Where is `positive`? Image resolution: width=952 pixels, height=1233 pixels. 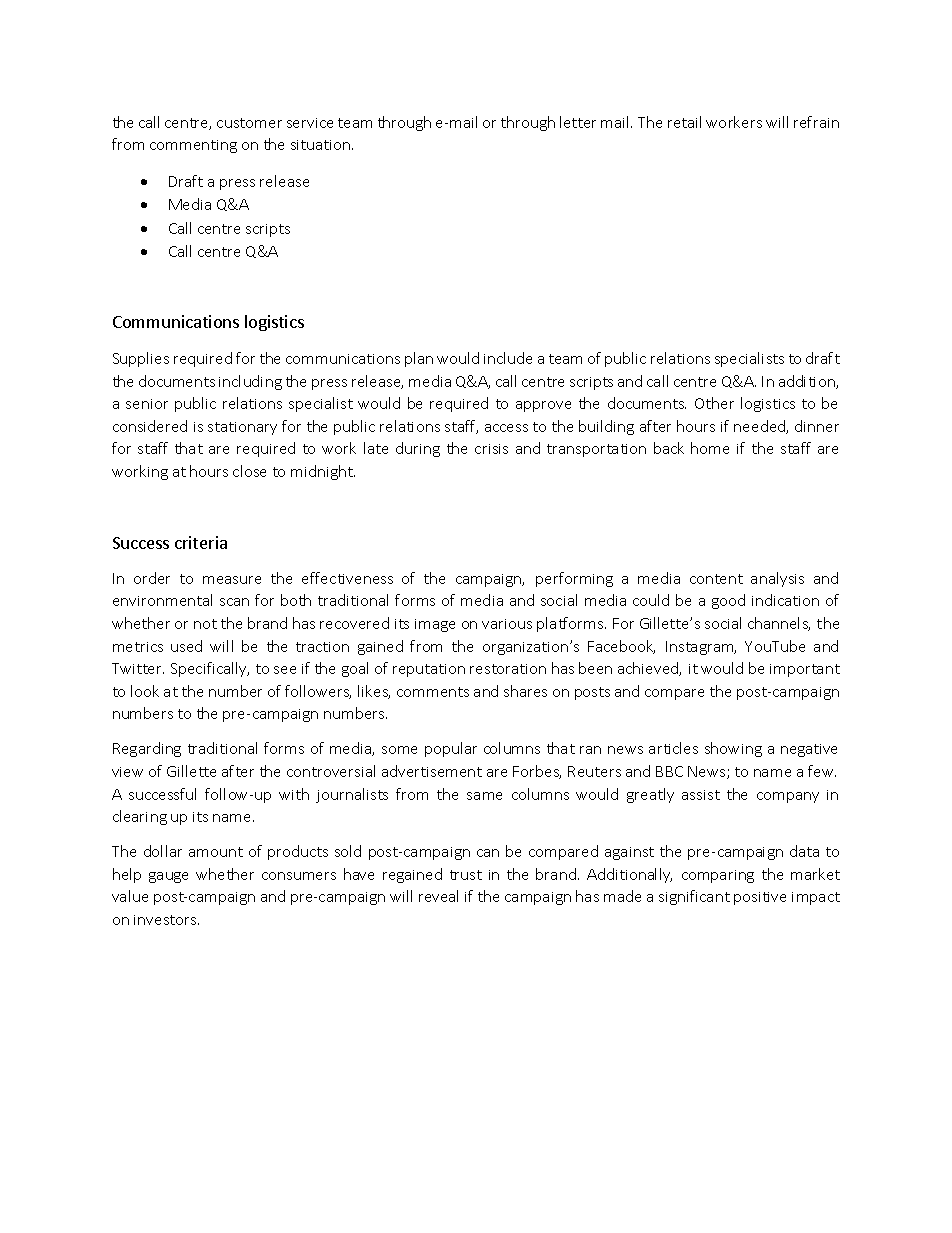 positive is located at coordinates (760, 898).
